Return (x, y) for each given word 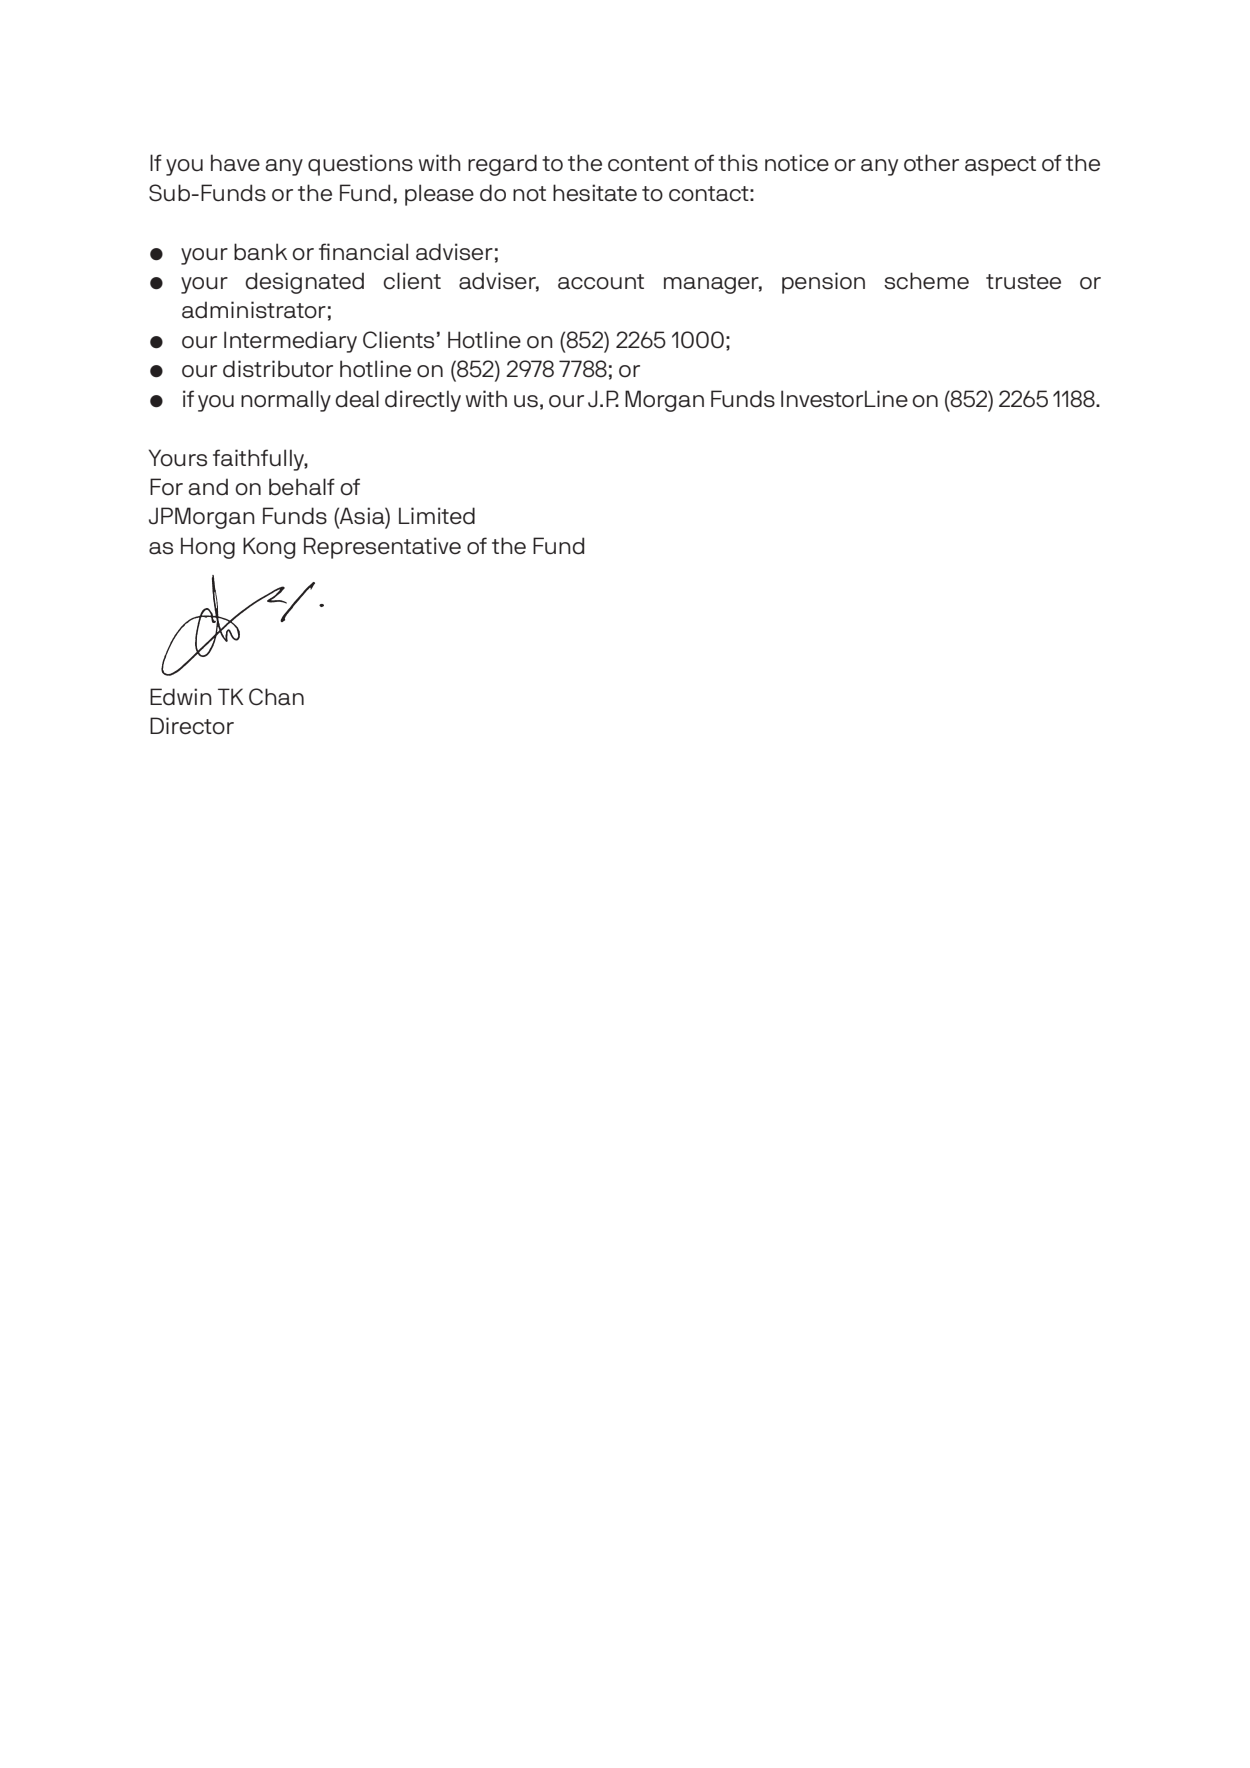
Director (192, 726)
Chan (276, 697)
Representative (382, 548)
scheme (926, 281)
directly (423, 401)
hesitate (595, 193)
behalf (302, 487)
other (931, 163)
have (235, 163)
